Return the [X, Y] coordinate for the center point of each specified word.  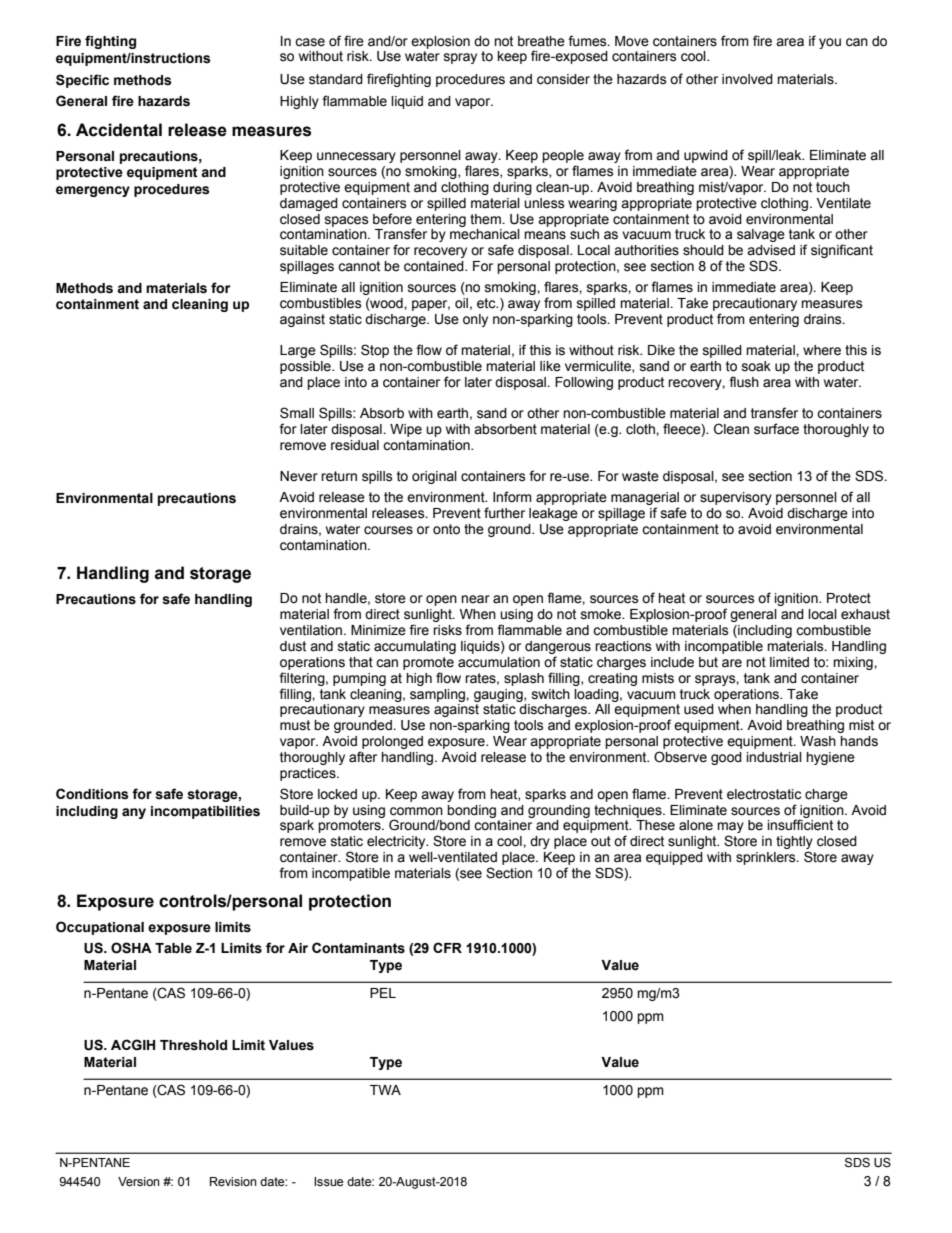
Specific [82, 81]
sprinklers [767, 858]
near [475, 599]
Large [298, 351]
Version [139, 1182]
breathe [541, 41]
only [475, 320]
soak [756, 366]
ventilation [312, 630]
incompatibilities [205, 812]
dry [540, 842]
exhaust [865, 614]
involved [747, 79]
